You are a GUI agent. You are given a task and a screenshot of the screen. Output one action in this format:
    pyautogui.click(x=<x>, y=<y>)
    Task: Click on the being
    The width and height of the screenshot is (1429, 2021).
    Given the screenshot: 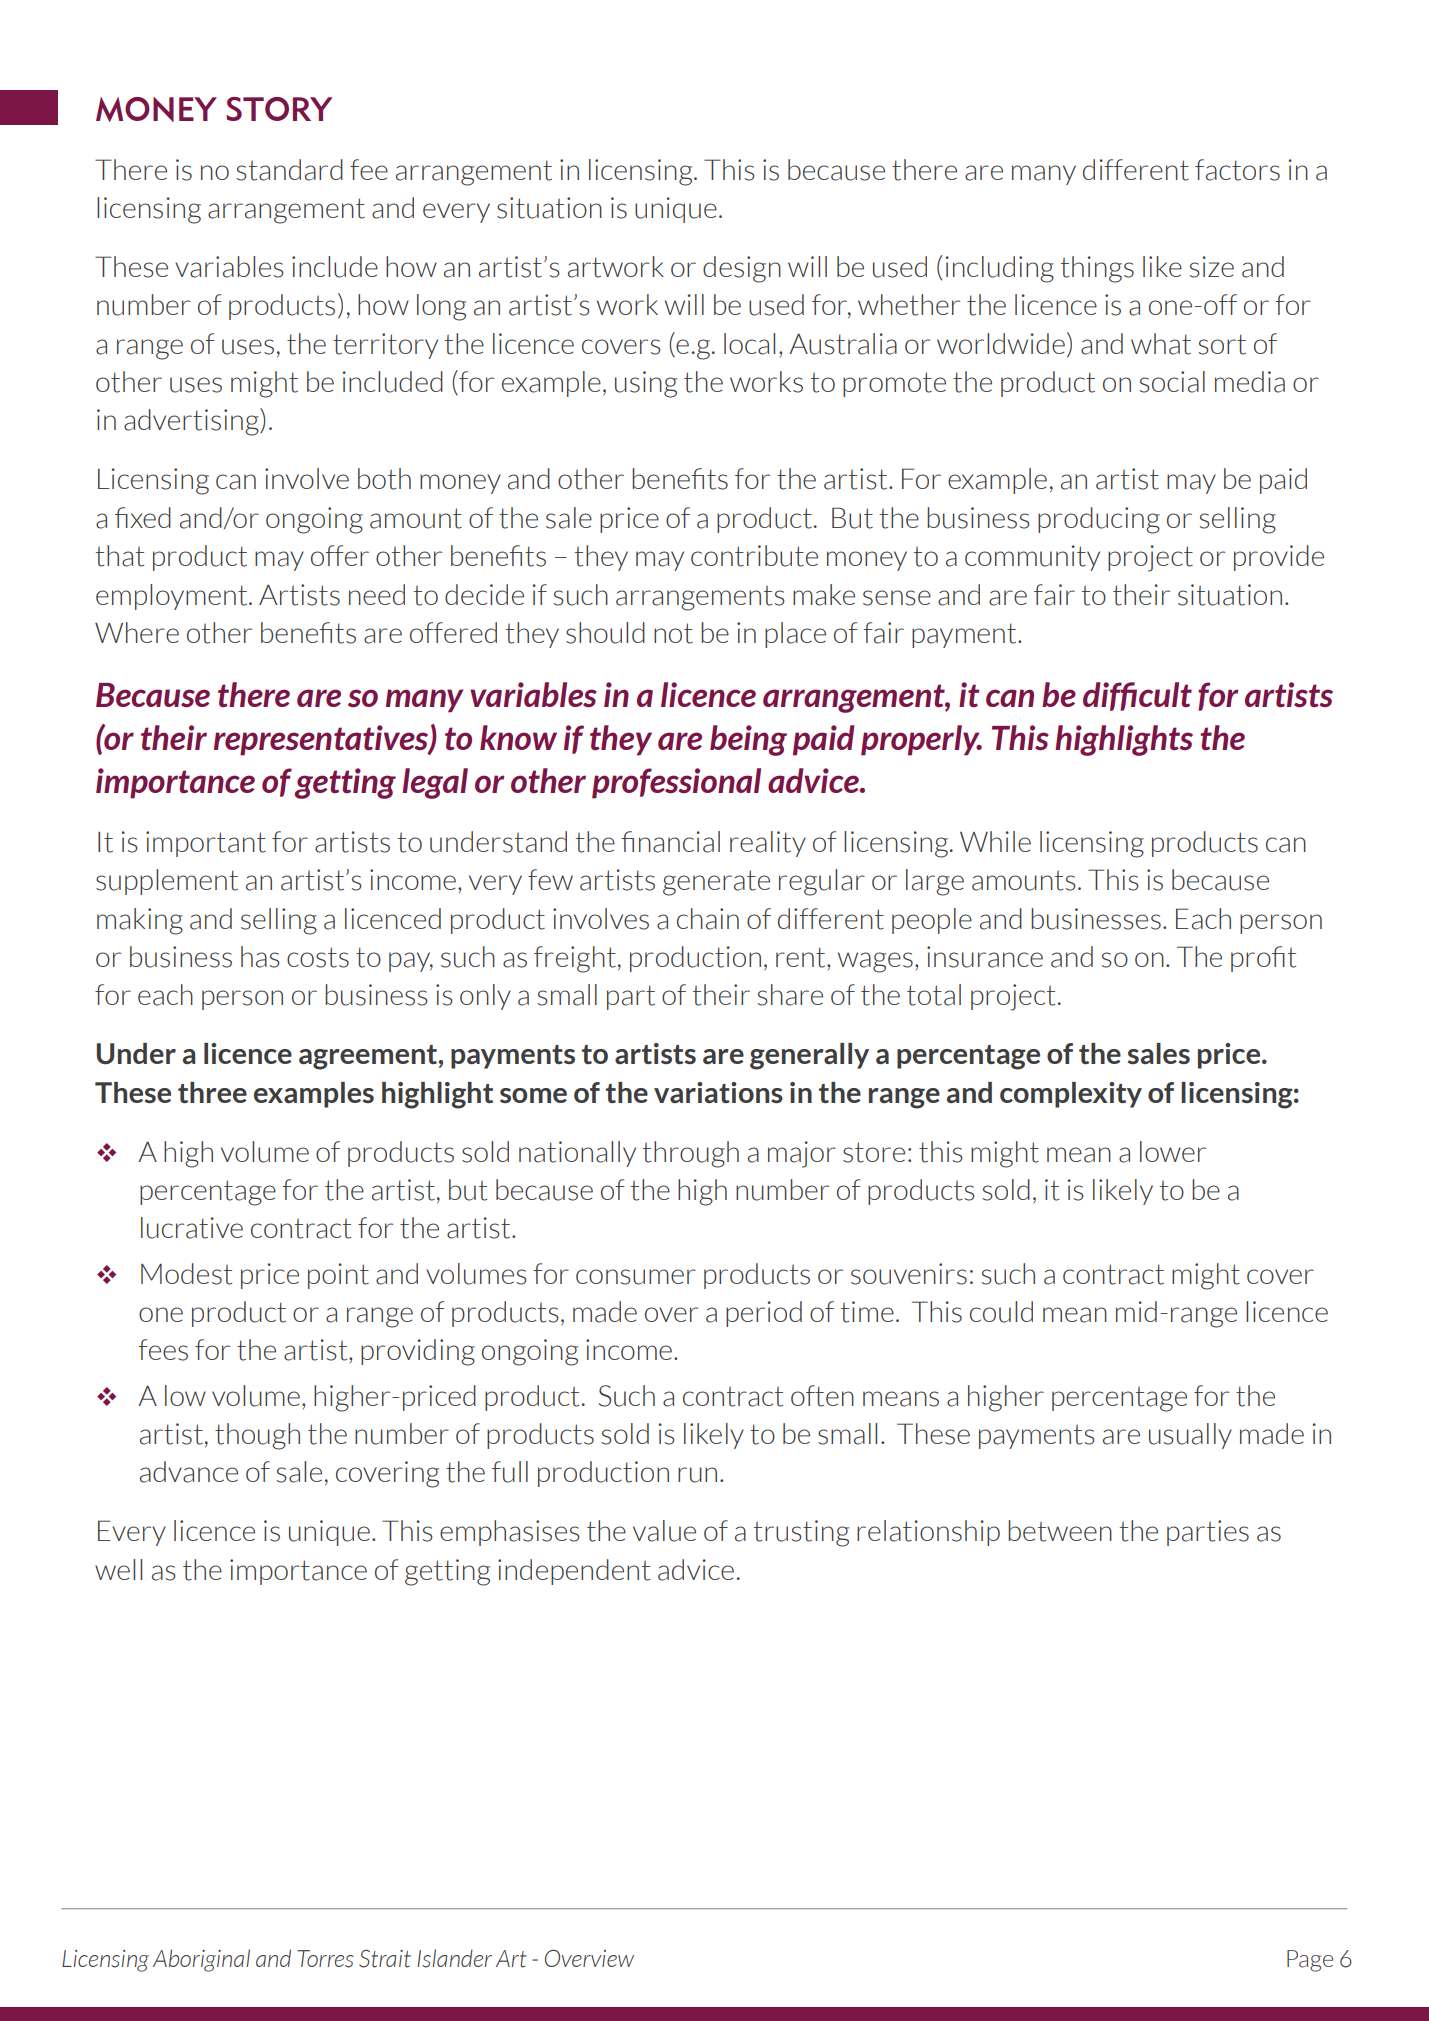 What is the action you would take?
    pyautogui.click(x=748, y=740)
